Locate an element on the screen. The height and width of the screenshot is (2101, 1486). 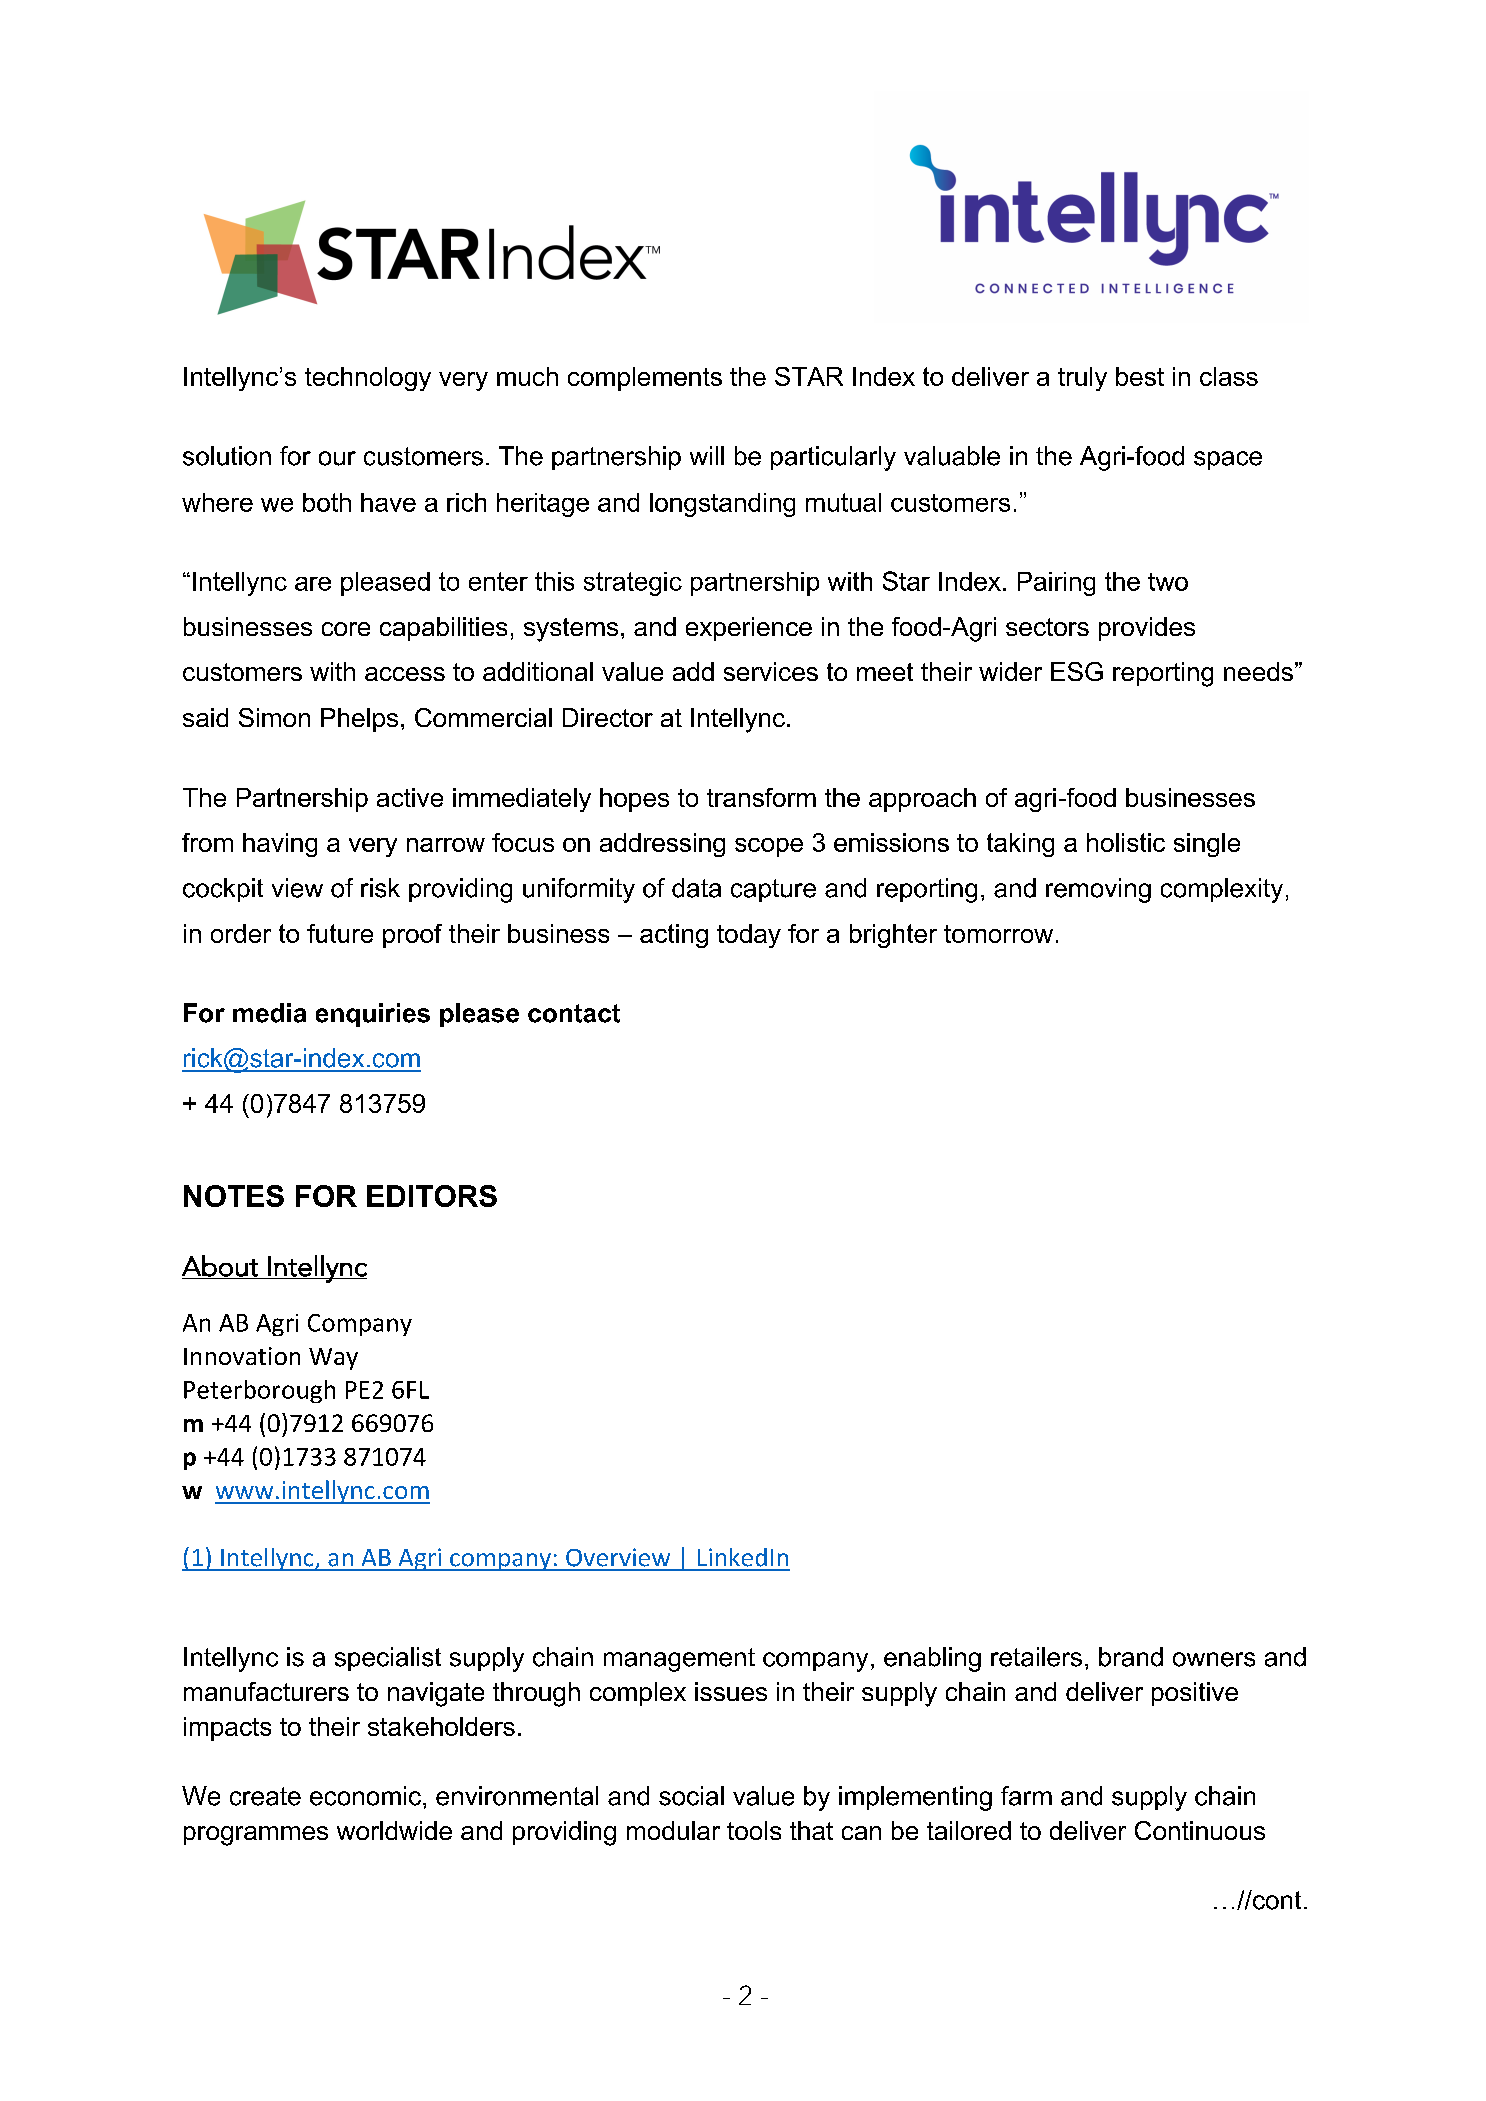
economic is located at coordinates (365, 1796).
